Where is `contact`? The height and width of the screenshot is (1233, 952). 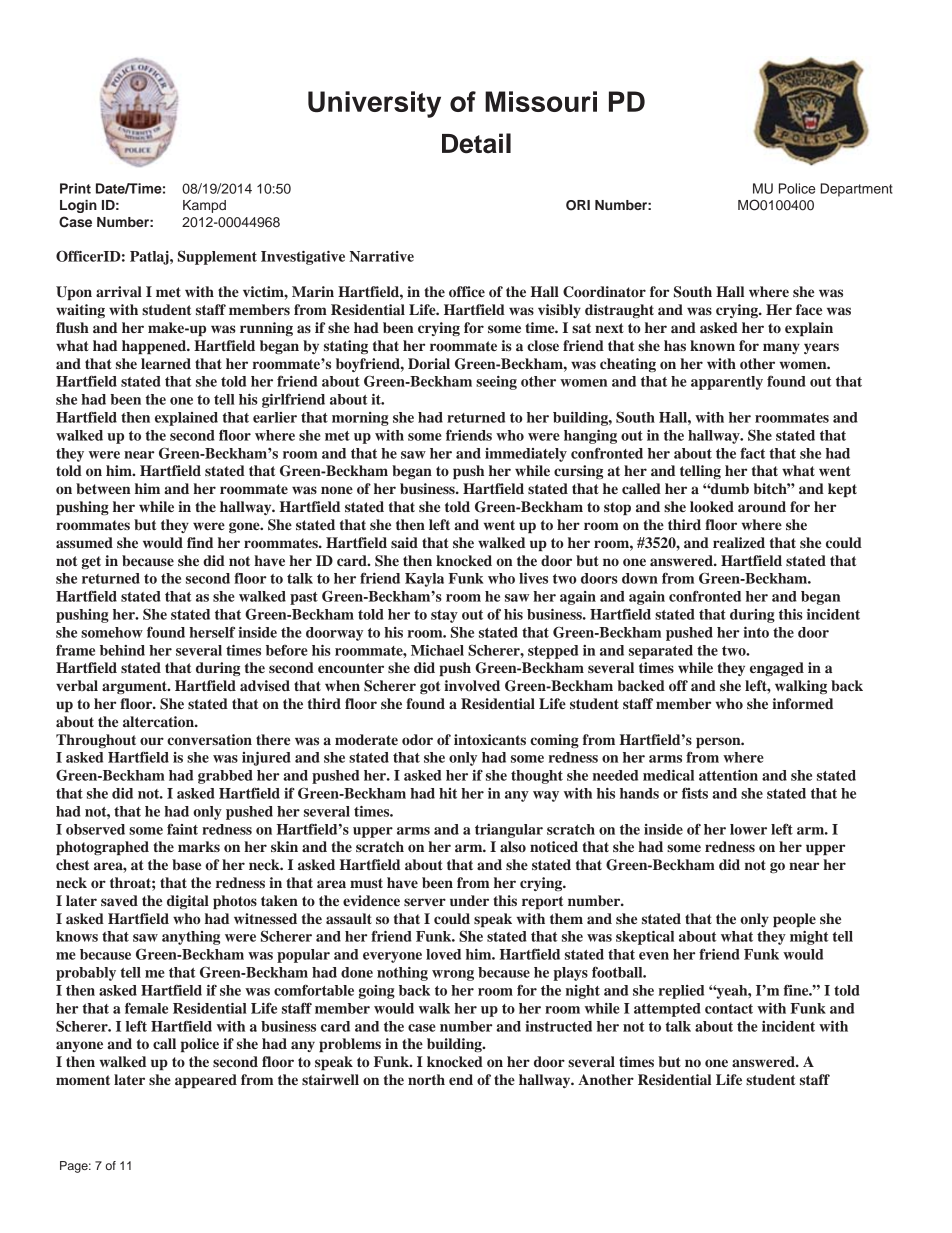
contact is located at coordinates (729, 1009).
